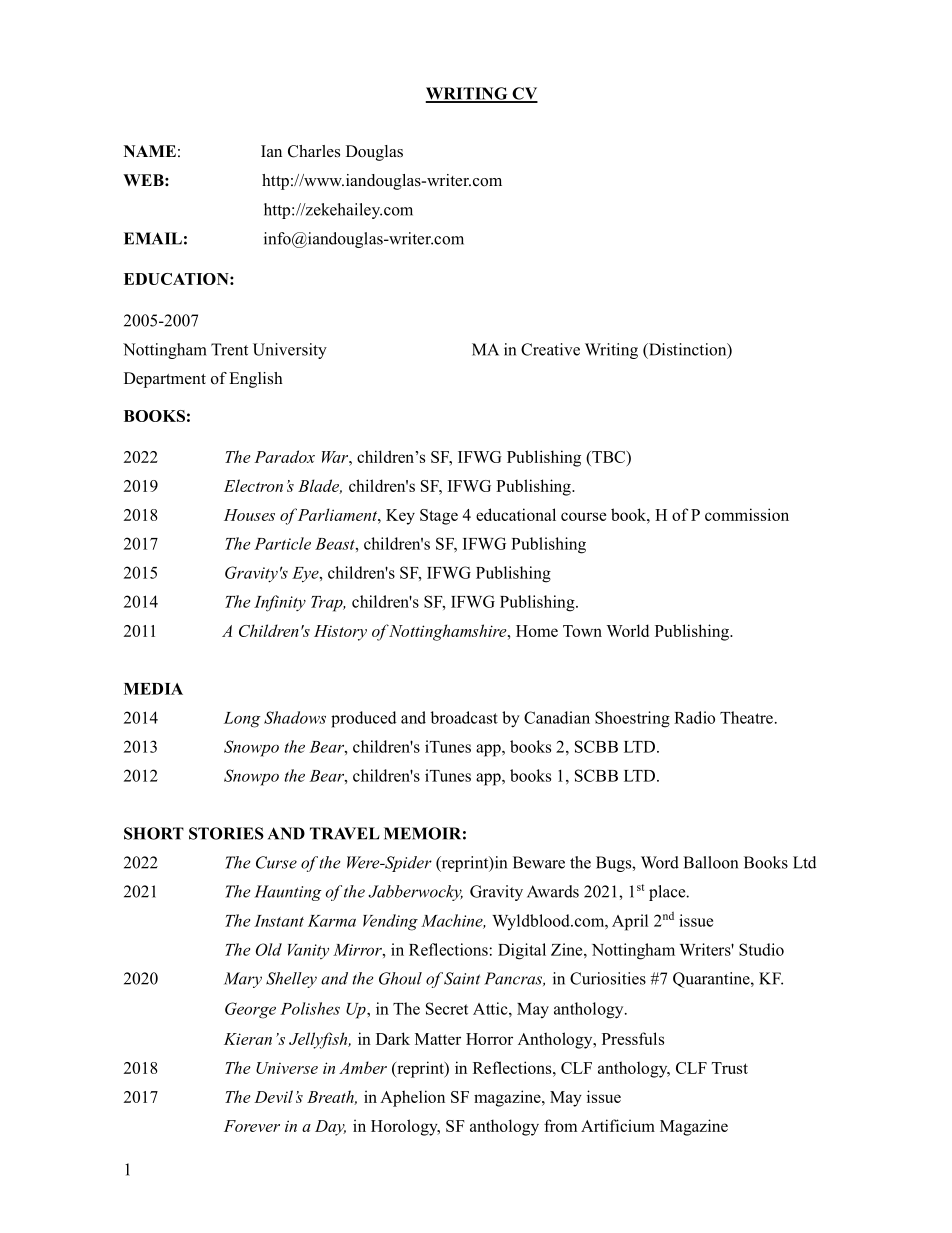 Image resolution: width=952 pixels, height=1233 pixels. I want to click on Creative, so click(550, 349).
